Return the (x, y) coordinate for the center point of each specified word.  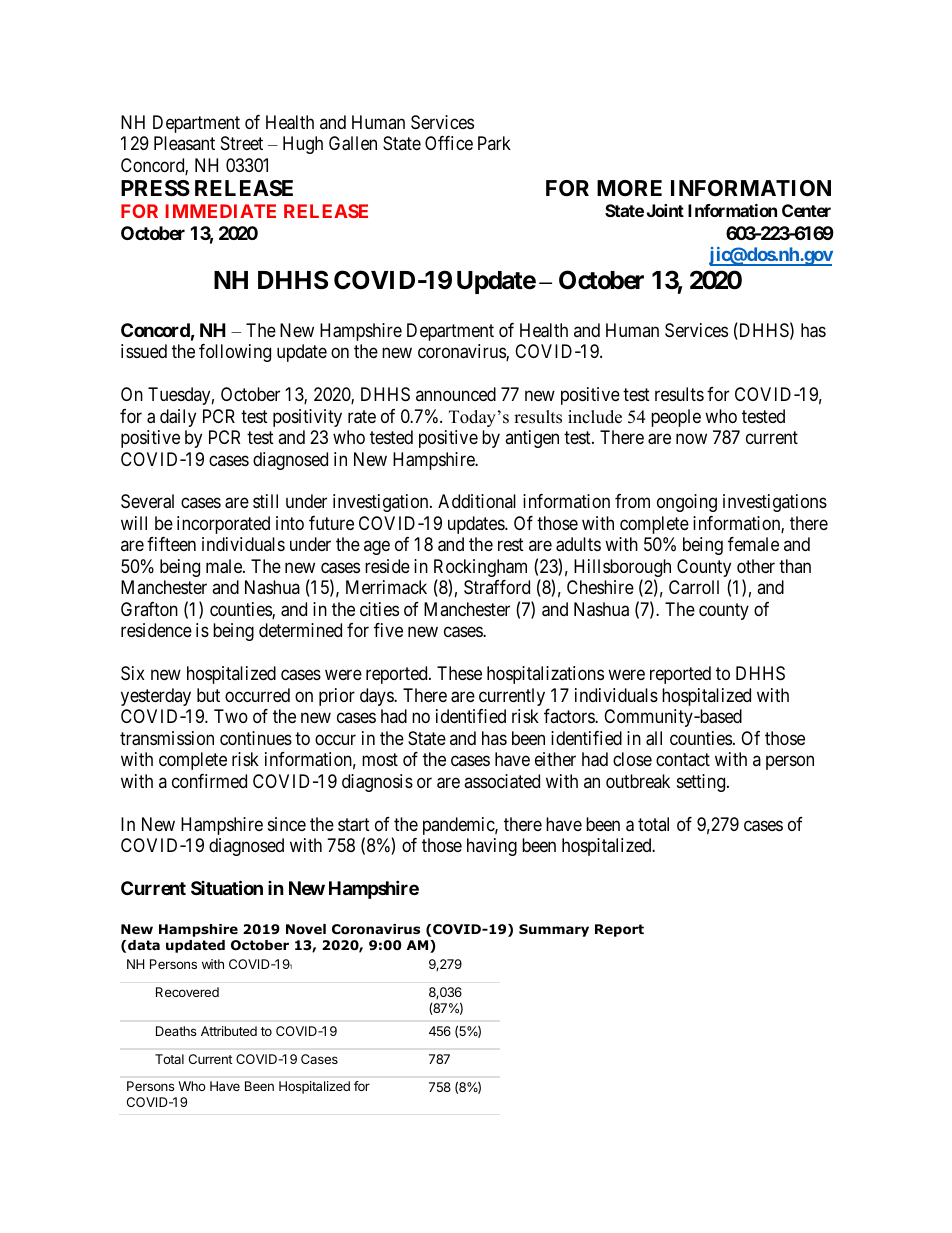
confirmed (209, 781)
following (235, 353)
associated (502, 781)
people (676, 418)
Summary (554, 930)
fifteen (171, 544)
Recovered (187, 992)
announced (456, 394)
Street (242, 143)
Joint (665, 210)
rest (511, 545)
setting (701, 783)
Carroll (694, 587)
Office (449, 143)
